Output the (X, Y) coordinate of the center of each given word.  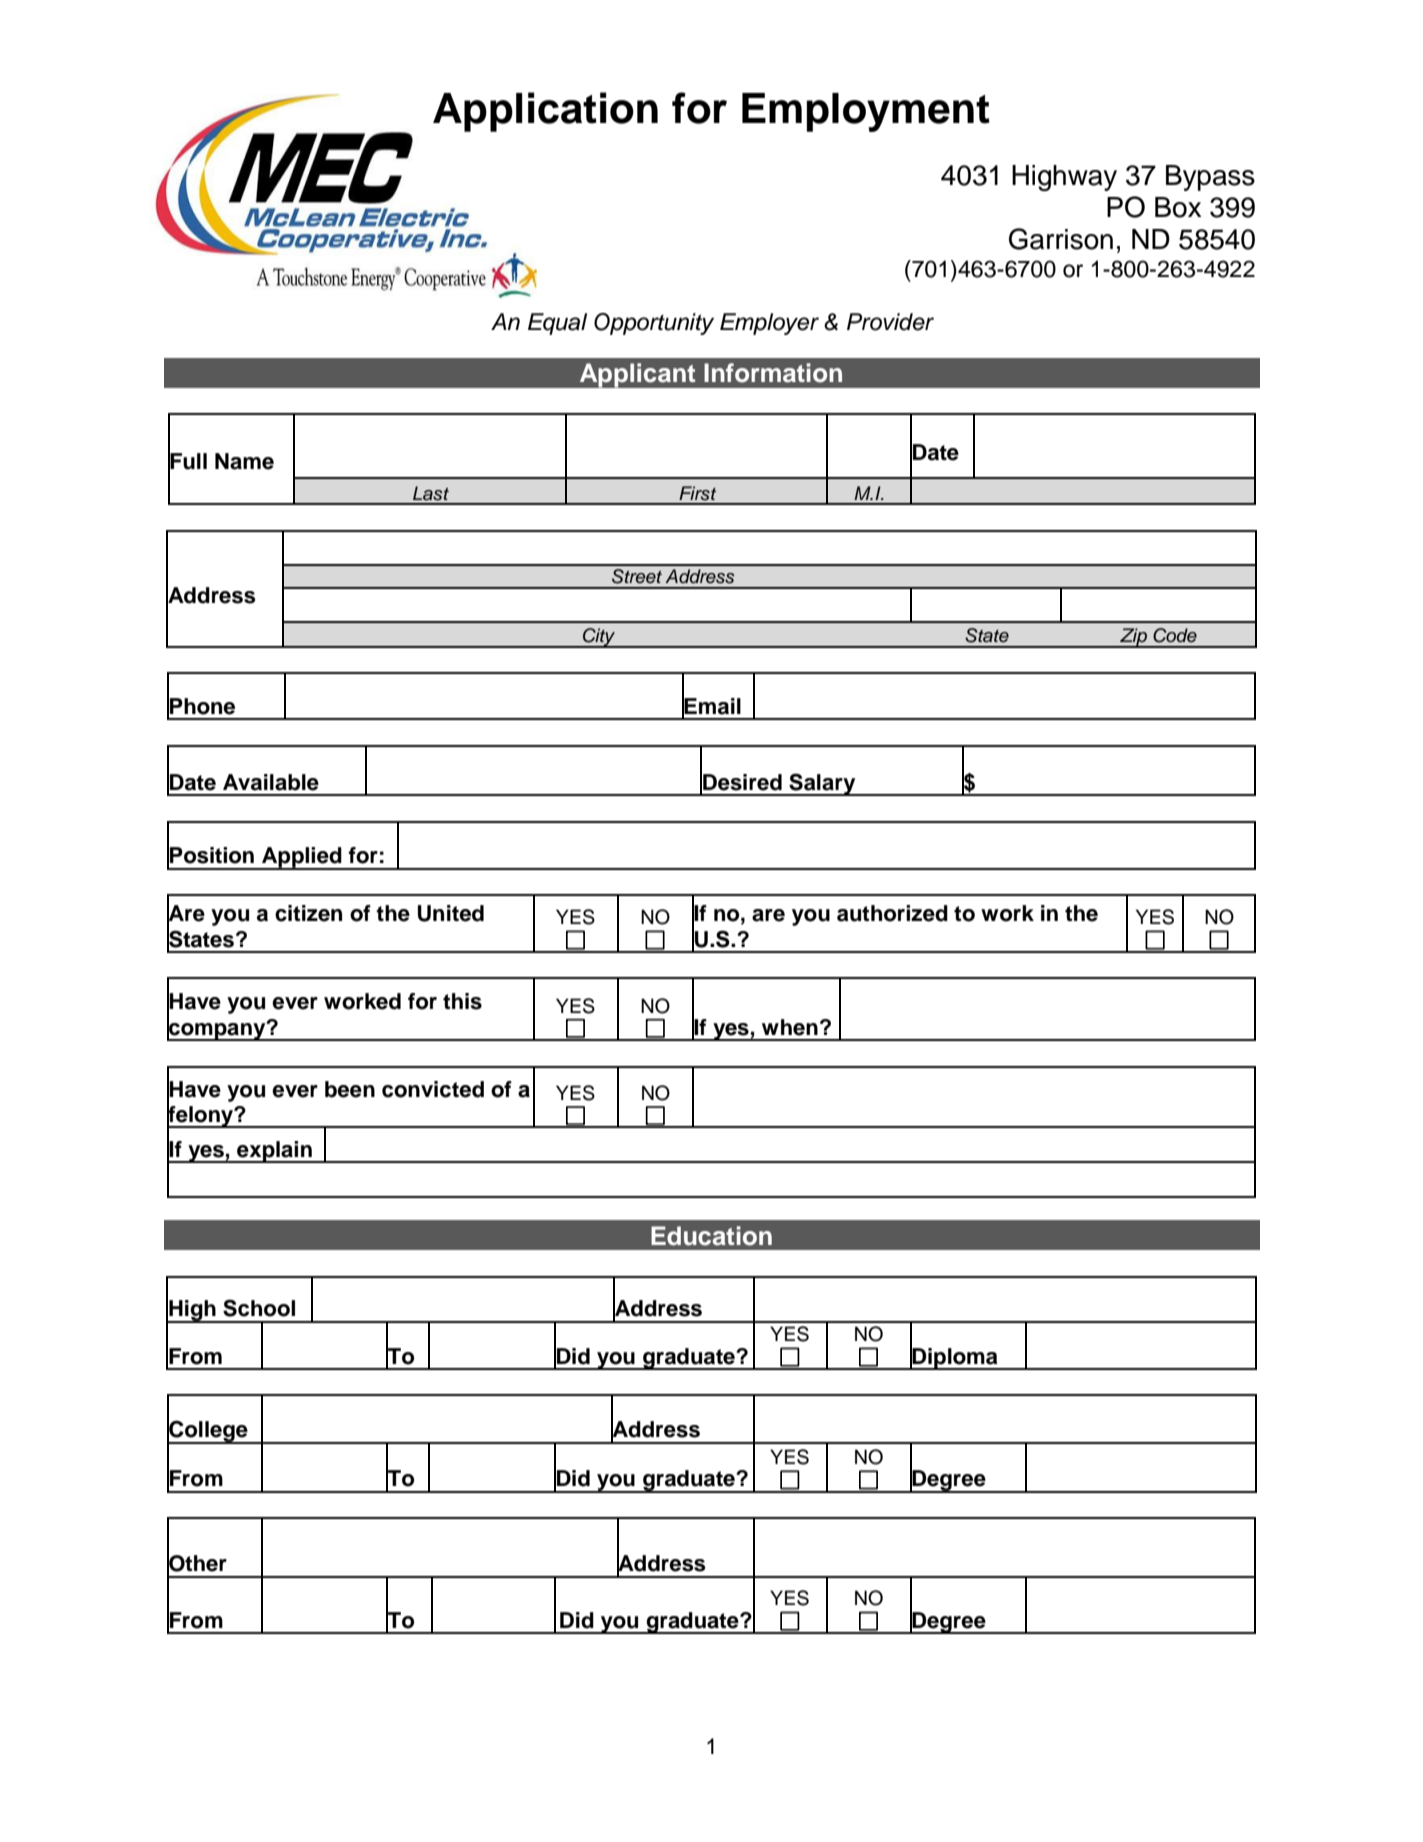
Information (773, 373)
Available (271, 782)
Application (545, 112)
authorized (892, 913)
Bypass (1210, 178)
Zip (1133, 638)
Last (431, 493)
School (259, 1308)
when (790, 1027)
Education (711, 1236)
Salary (822, 784)
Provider (890, 322)
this (462, 1001)
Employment (866, 112)
